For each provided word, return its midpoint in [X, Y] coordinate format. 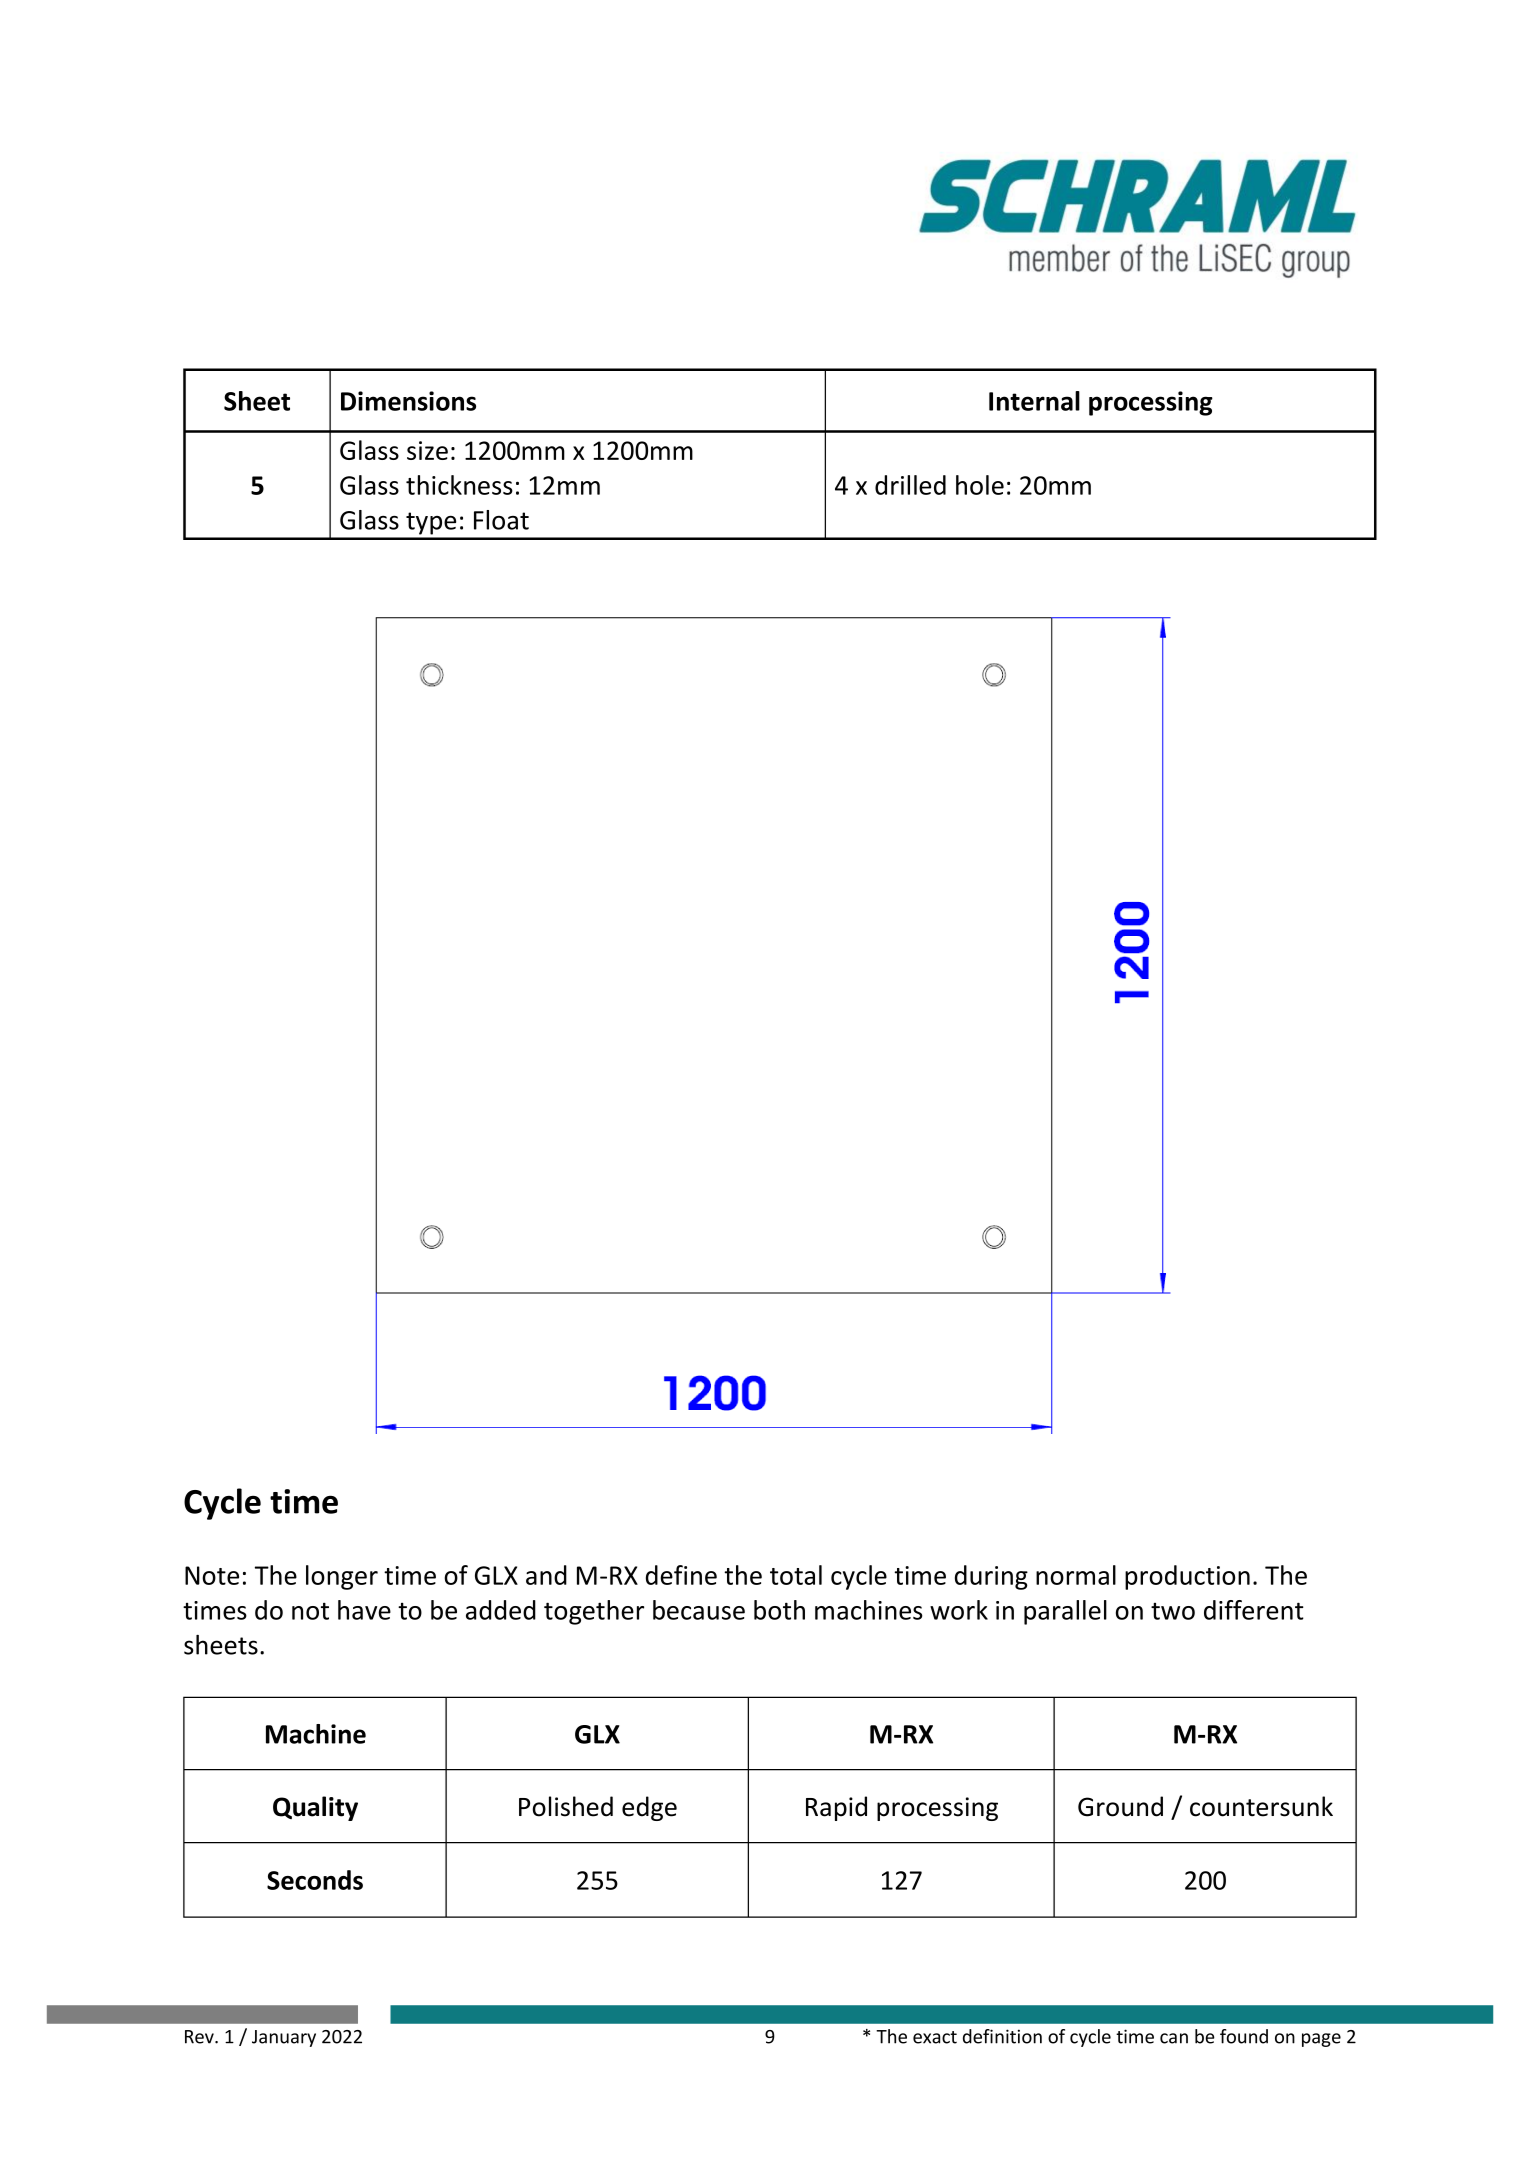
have [364, 1610]
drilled [910, 485]
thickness [459, 485]
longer [342, 1577]
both [779, 1610]
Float [501, 520]
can [1174, 2038]
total [796, 1575]
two [1173, 1611]
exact [935, 2037]
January [284, 2038]
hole [980, 485]
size [427, 450]
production [1187, 1577]
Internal [1034, 401]
